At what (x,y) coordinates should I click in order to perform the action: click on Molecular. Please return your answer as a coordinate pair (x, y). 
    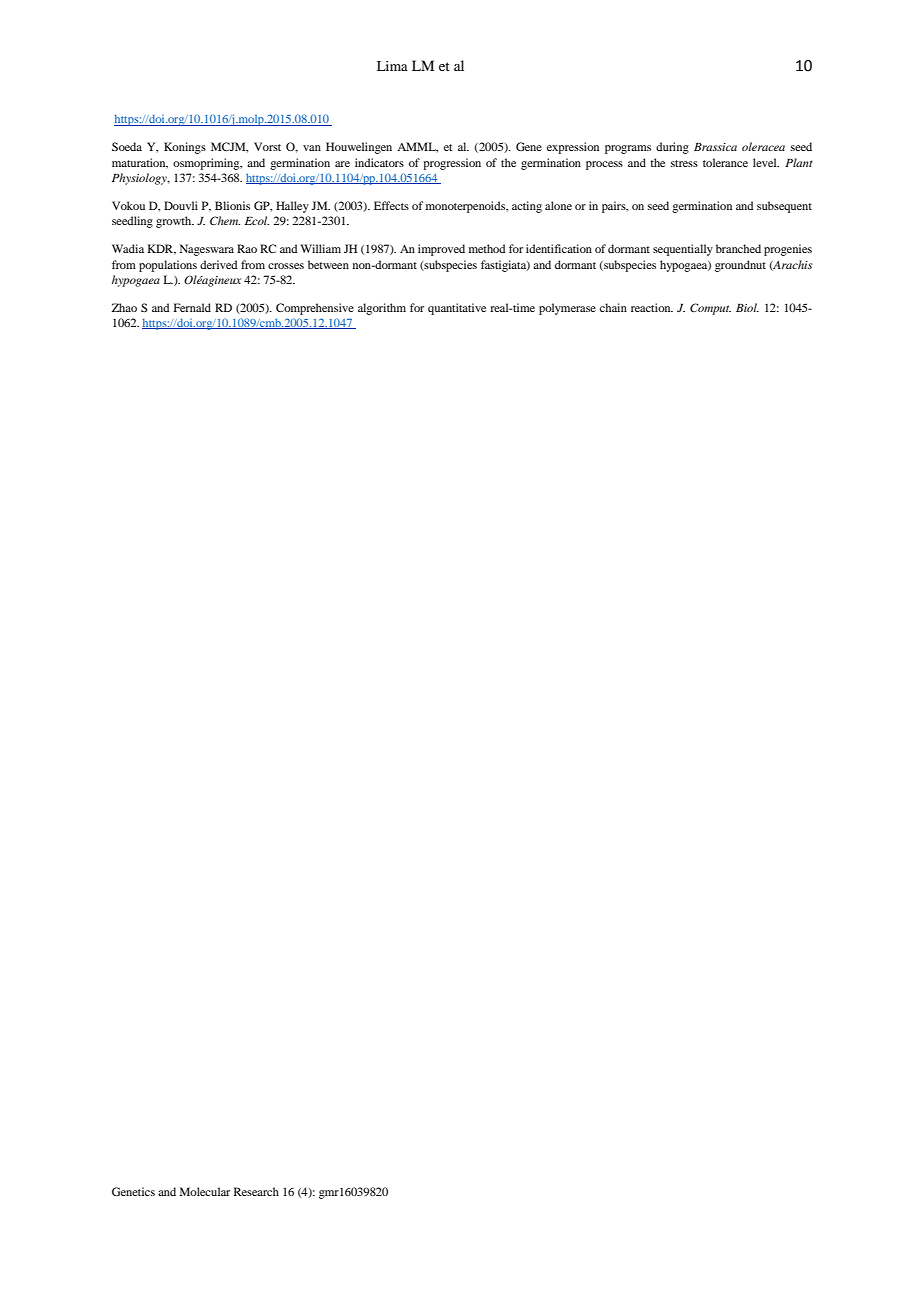
    Looking at the image, I should click on (205, 1191).
